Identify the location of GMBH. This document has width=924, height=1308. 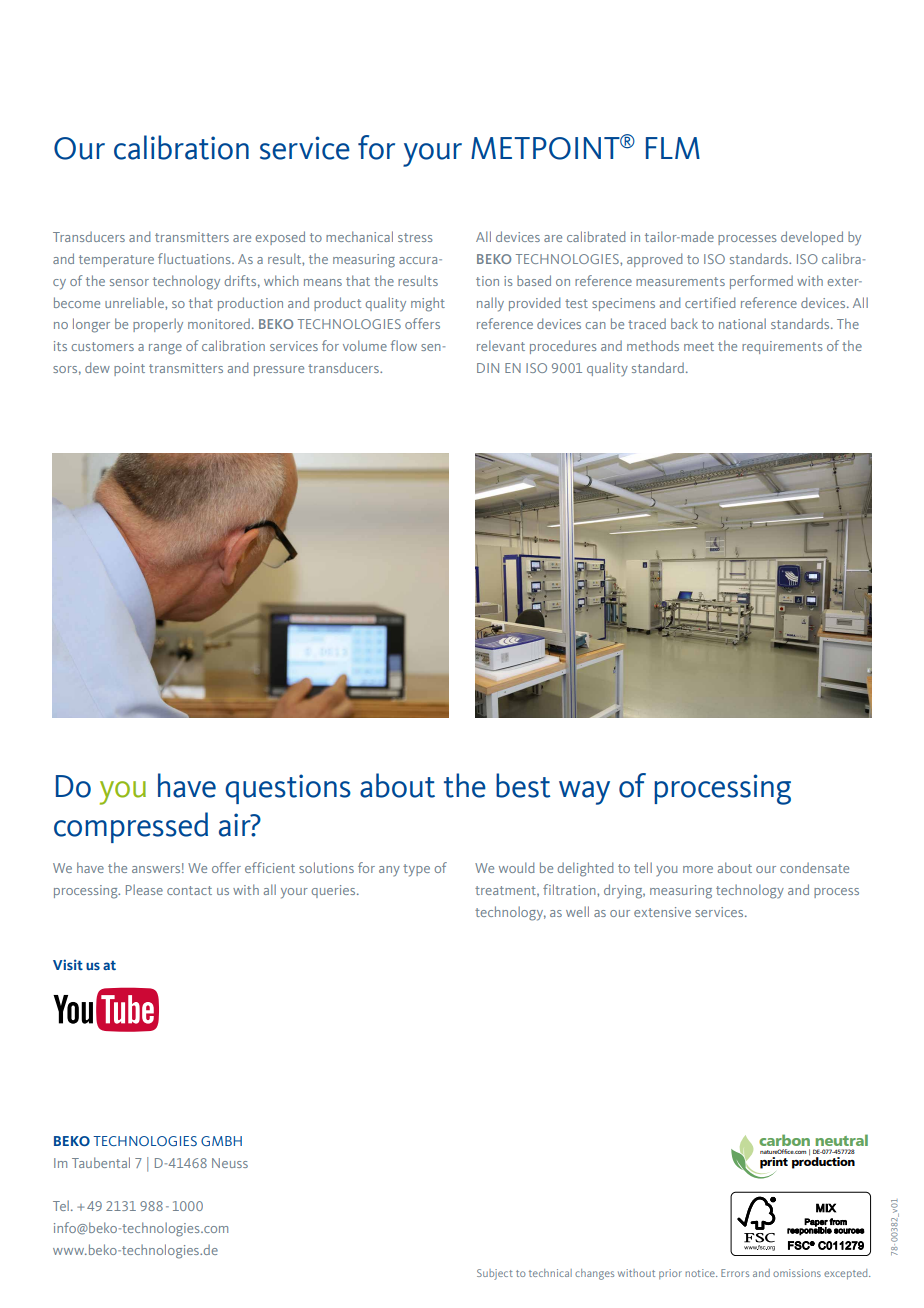
(221, 1141).
